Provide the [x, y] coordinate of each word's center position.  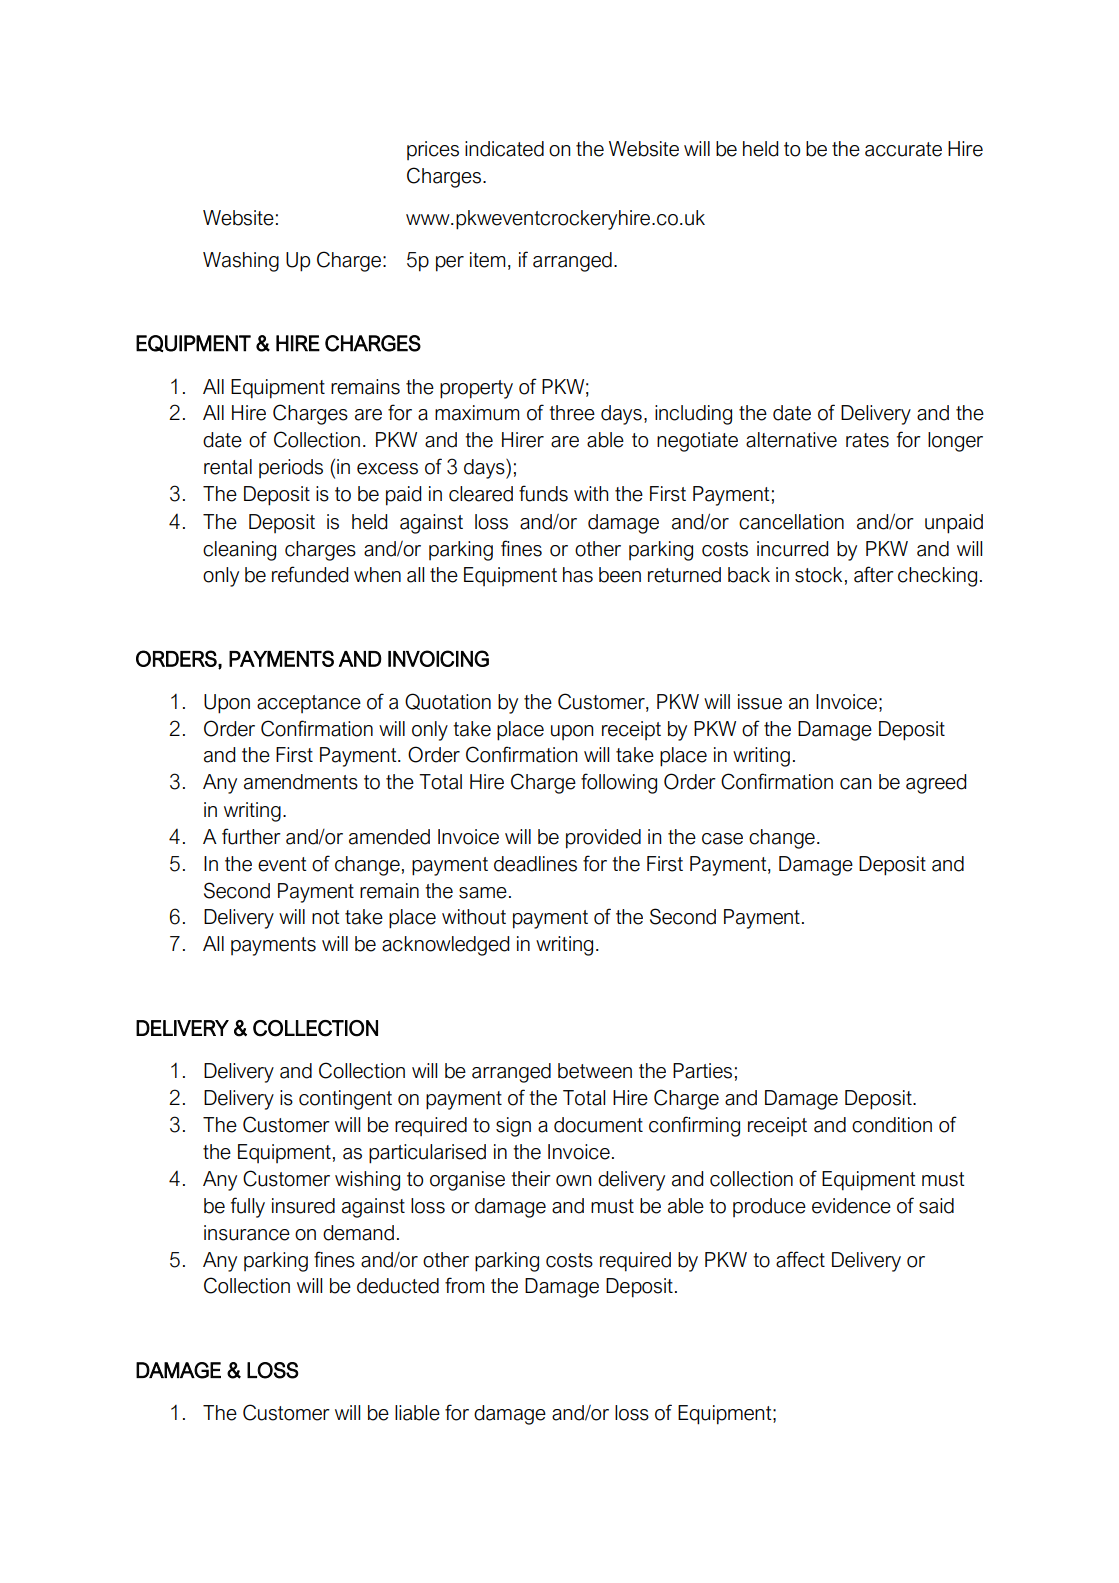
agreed [936, 784]
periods [291, 468]
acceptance [309, 704]
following [619, 783]
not [326, 917]
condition [892, 1125]
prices [433, 150]
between [595, 1071]
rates [867, 440]
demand [358, 1233]
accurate [903, 149]
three [572, 413]
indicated [504, 149]
